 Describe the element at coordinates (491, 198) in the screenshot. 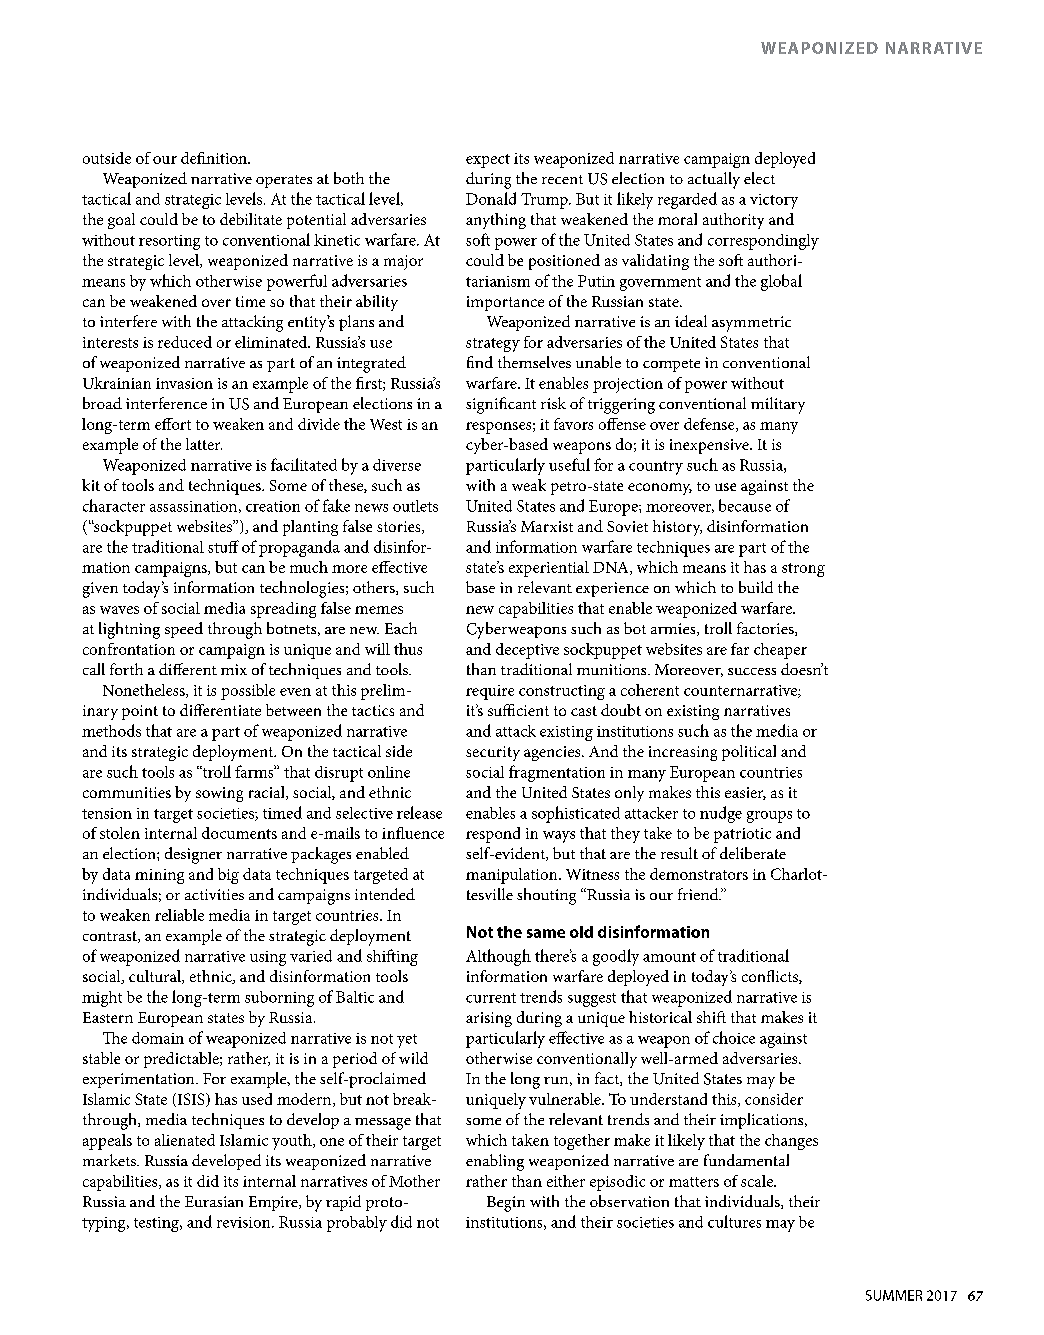

I see `Donald` at that location.
